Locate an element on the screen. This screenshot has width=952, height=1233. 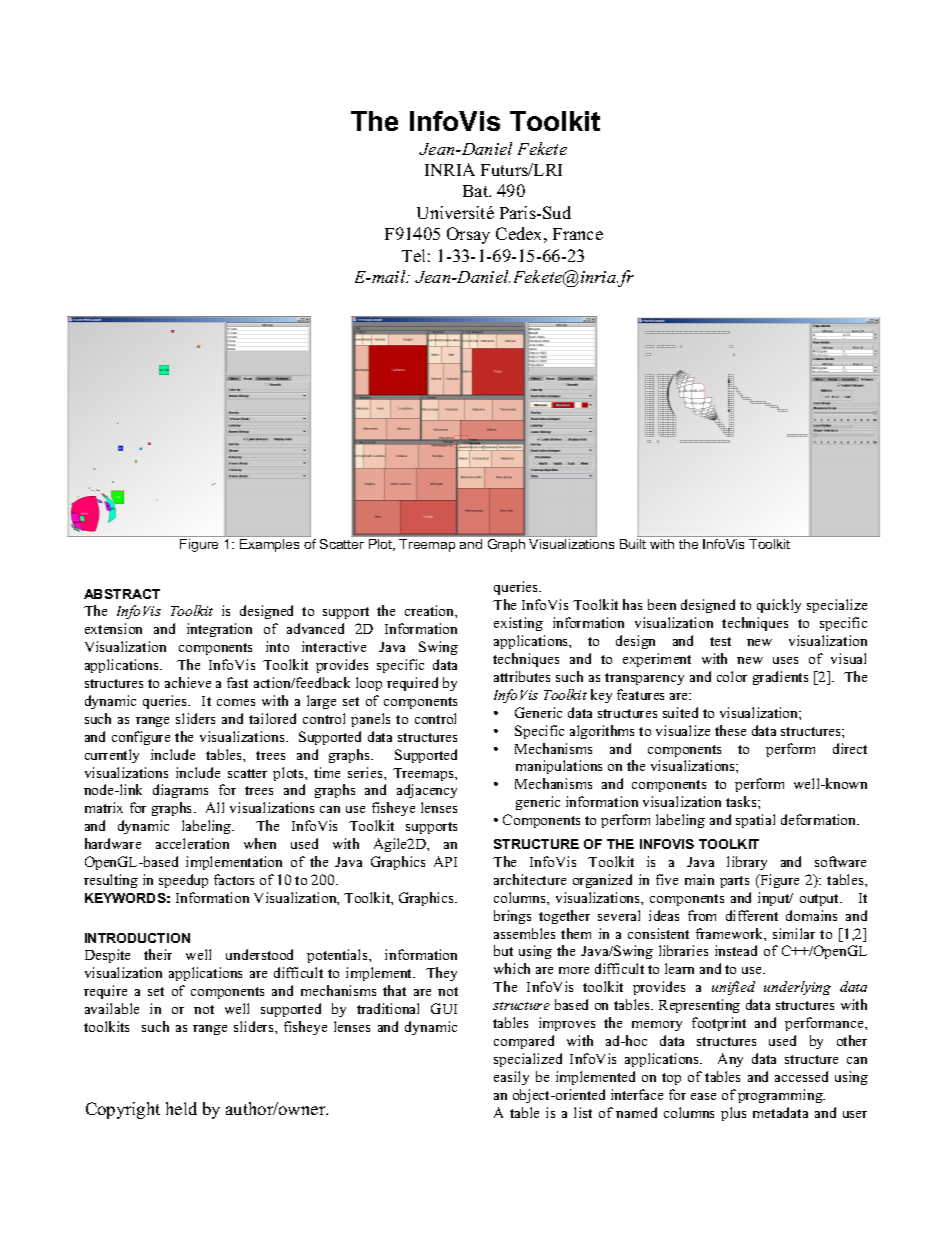
different is located at coordinates (752, 915).
